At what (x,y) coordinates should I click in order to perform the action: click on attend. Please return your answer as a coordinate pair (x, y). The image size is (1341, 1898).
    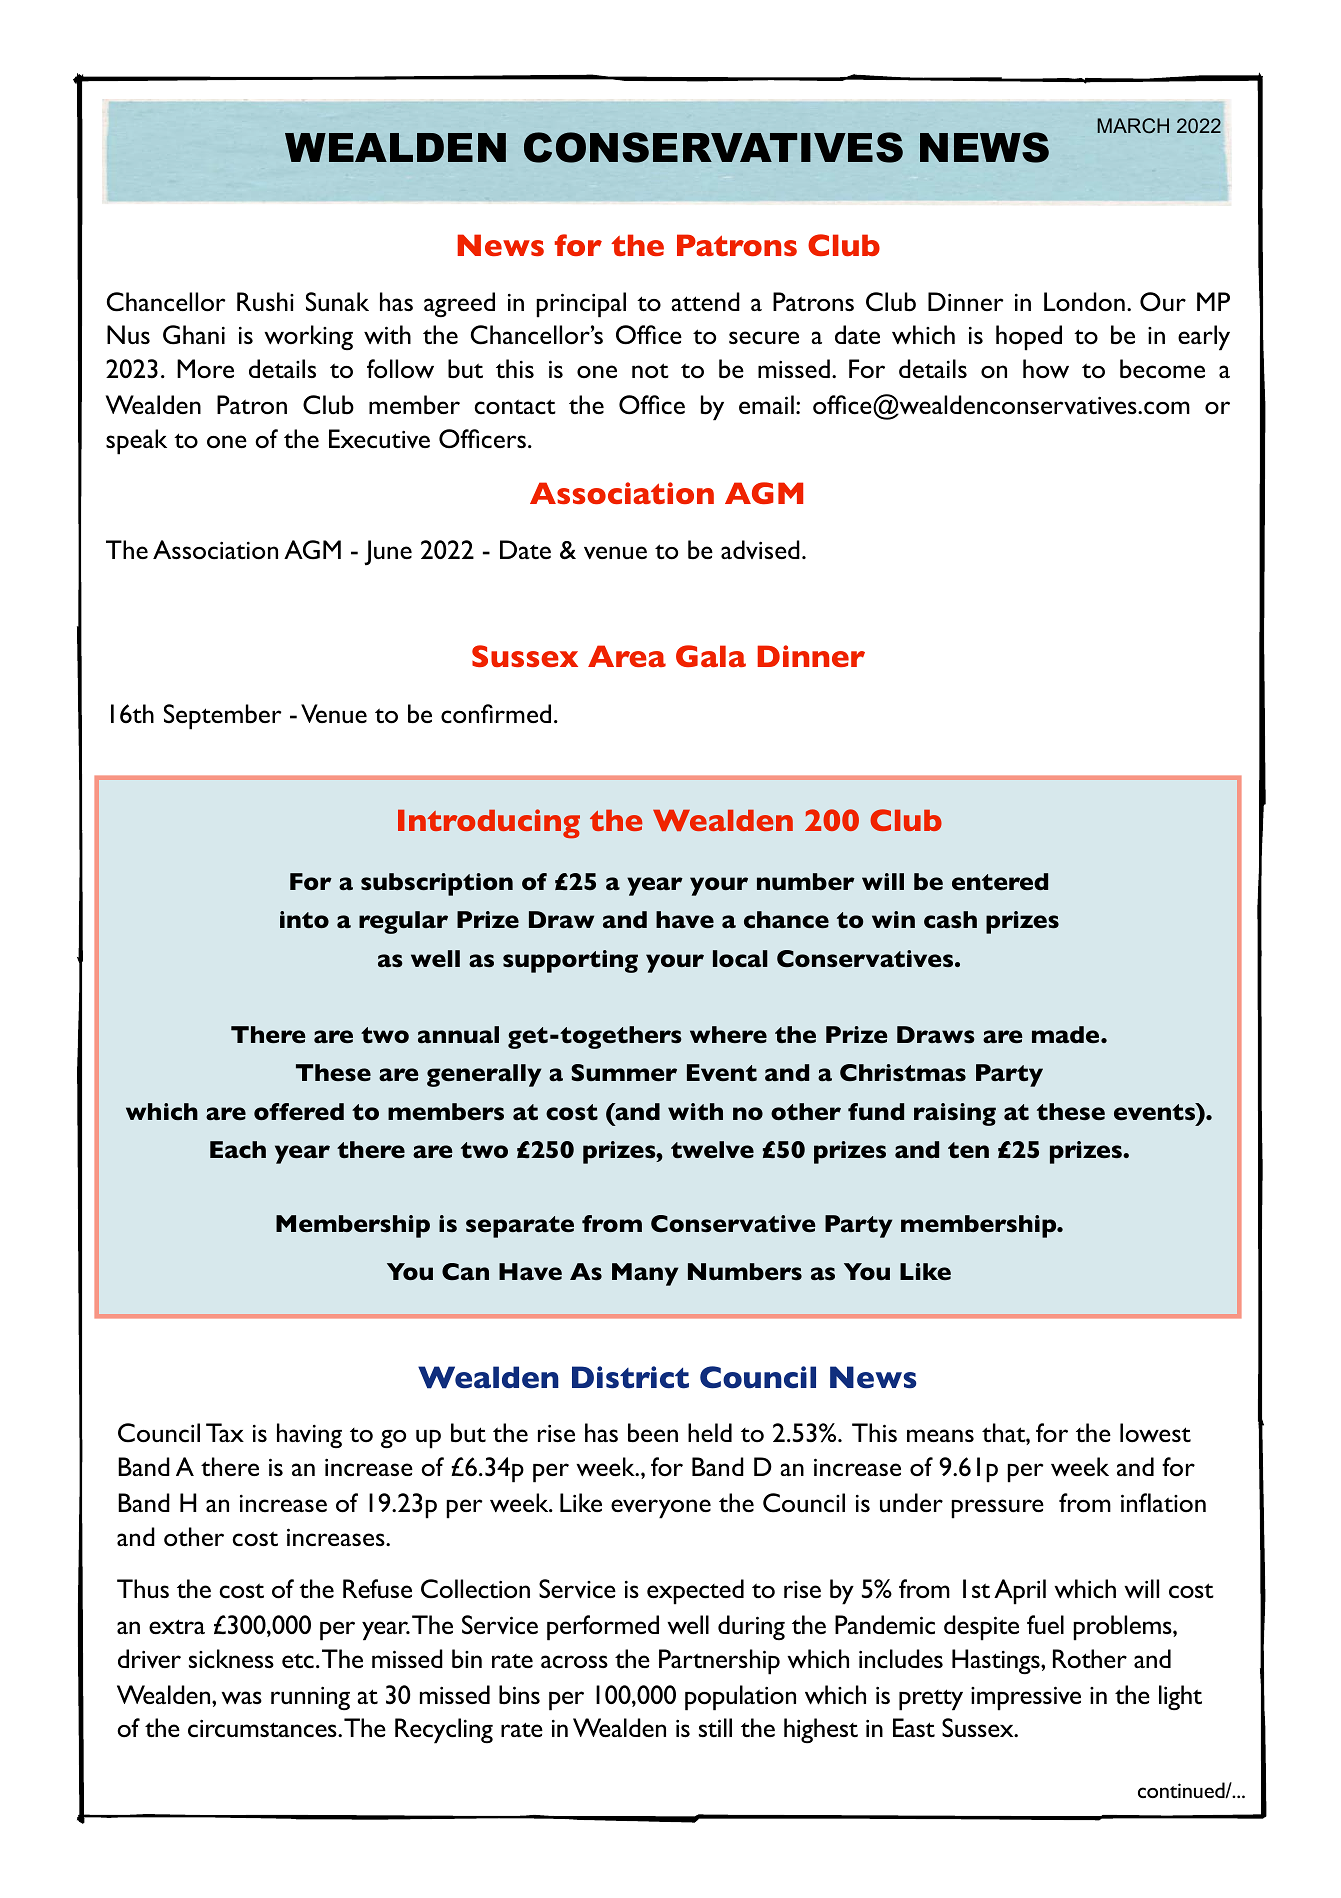
    Looking at the image, I should click on (705, 301).
